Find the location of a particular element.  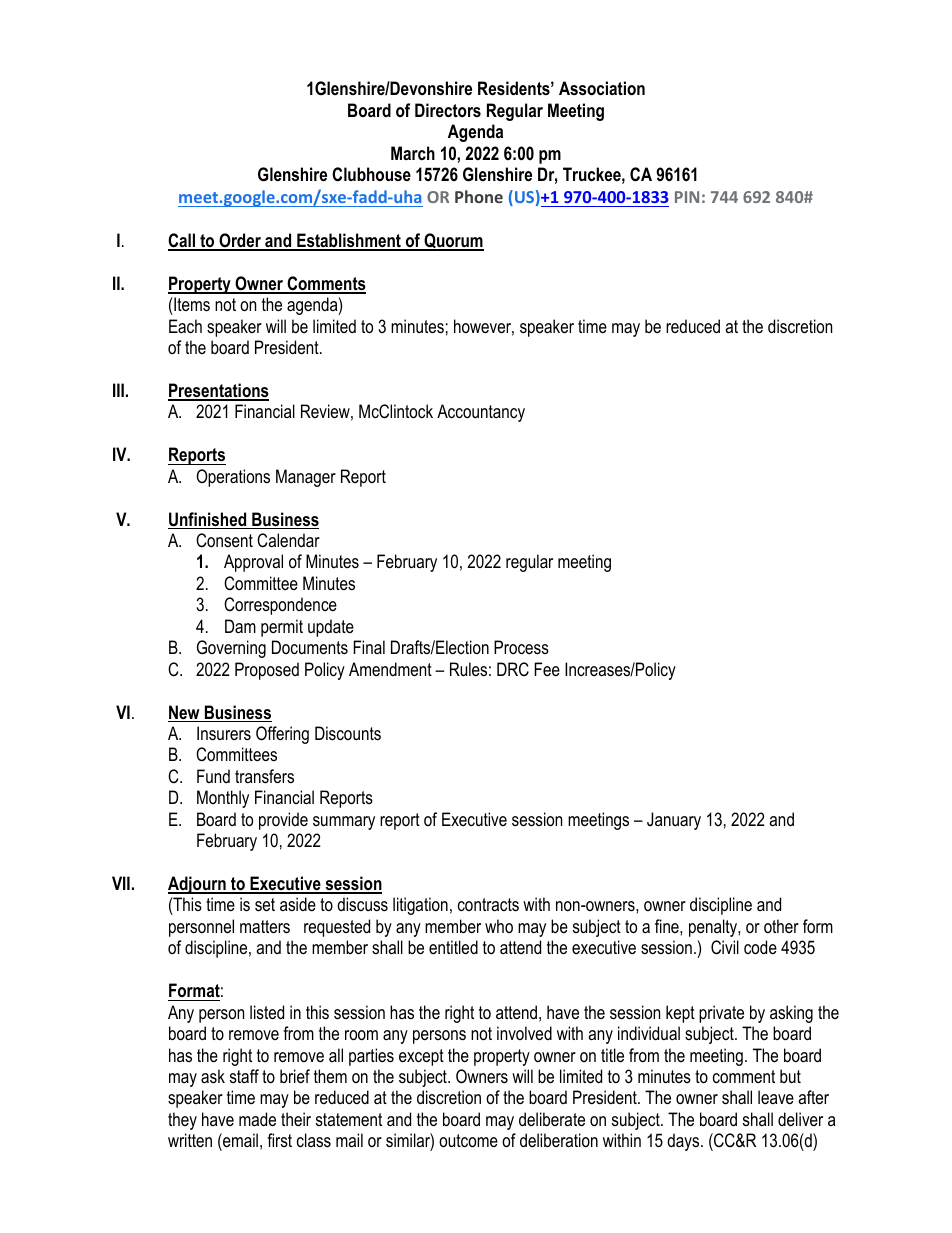

outcome is located at coordinates (468, 1141).
